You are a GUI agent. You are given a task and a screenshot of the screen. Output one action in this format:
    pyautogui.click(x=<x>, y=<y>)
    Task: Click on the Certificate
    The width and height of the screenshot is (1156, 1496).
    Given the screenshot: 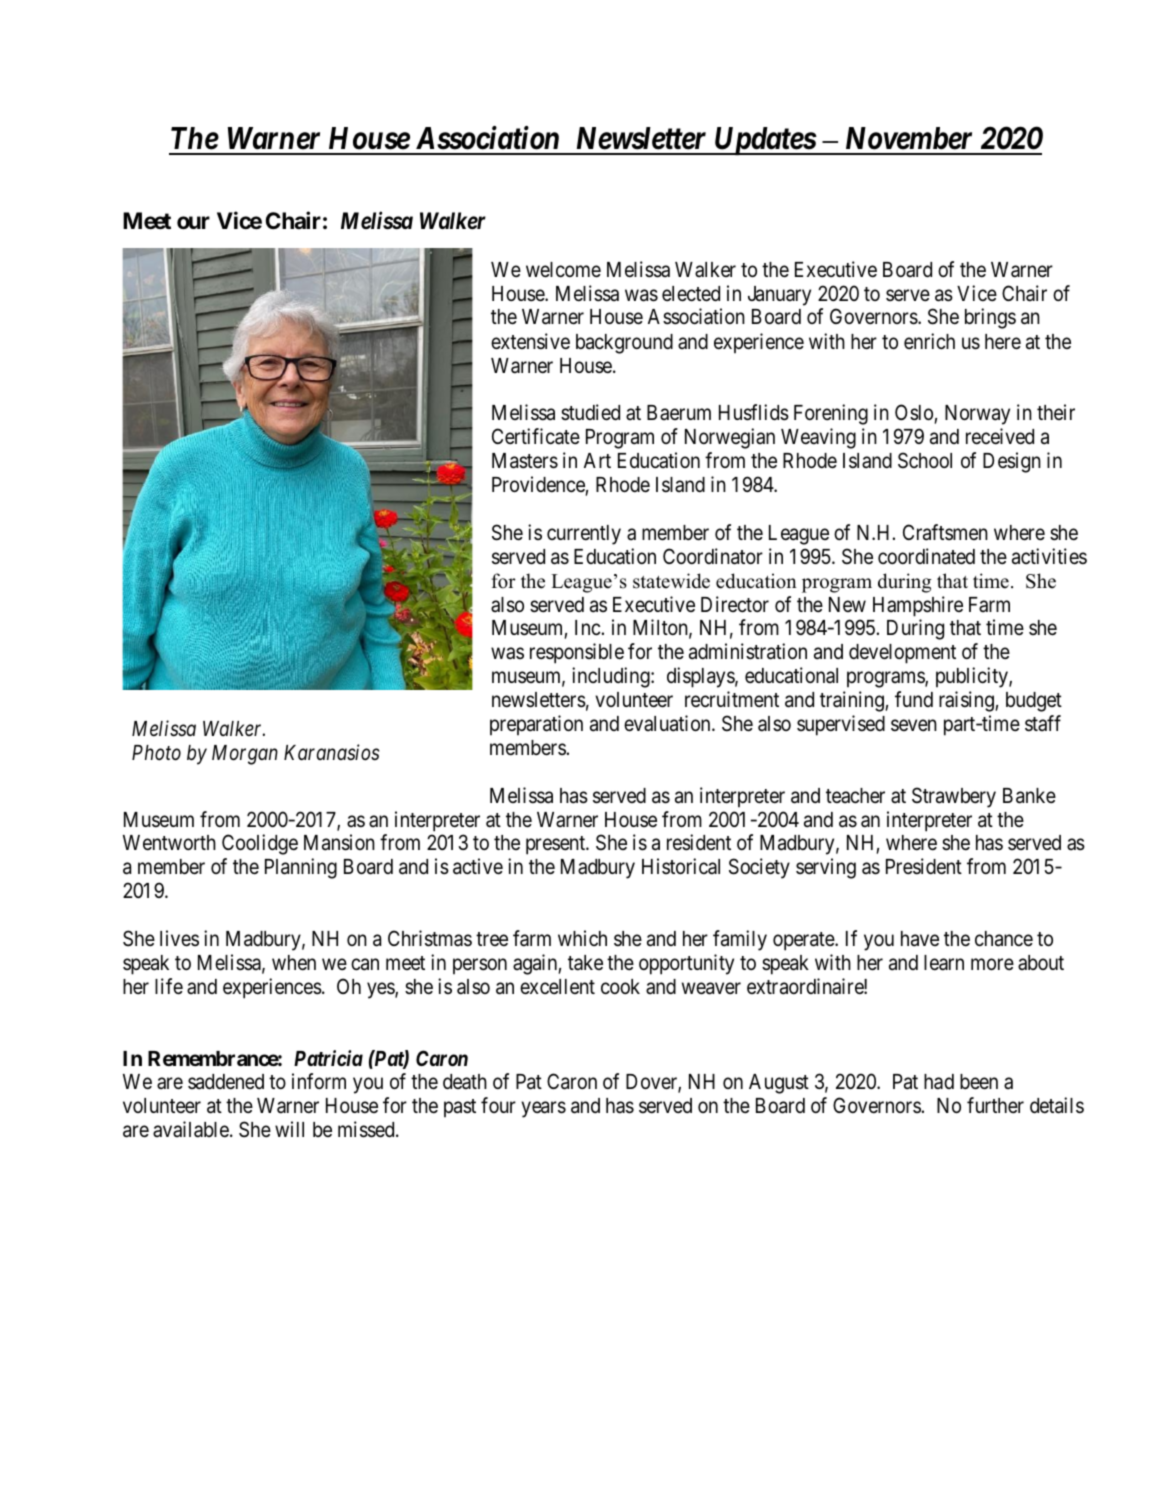 What is the action you would take?
    pyautogui.click(x=536, y=436)
